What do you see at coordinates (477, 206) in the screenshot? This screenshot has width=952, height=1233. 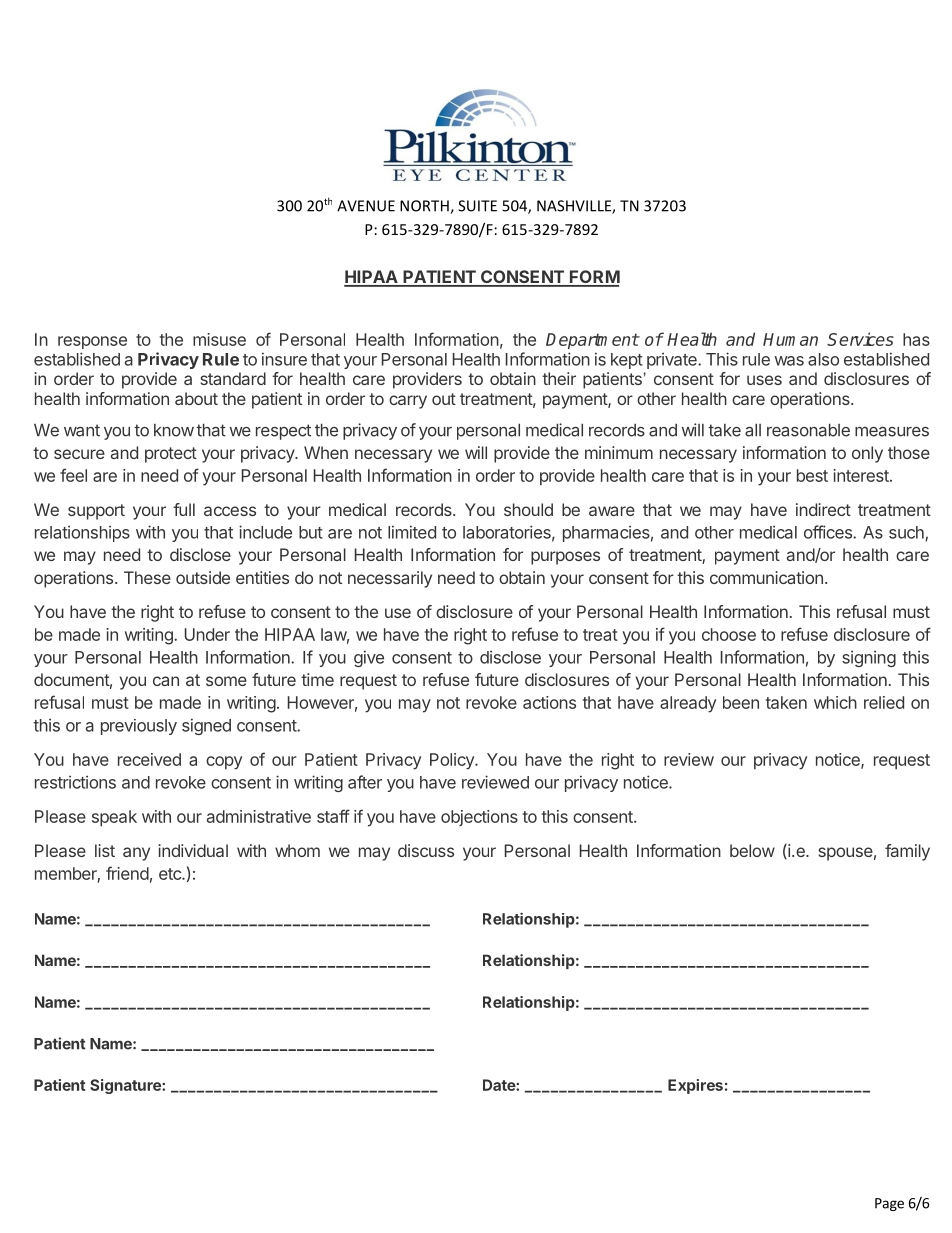 I see `SUITE` at bounding box center [477, 206].
